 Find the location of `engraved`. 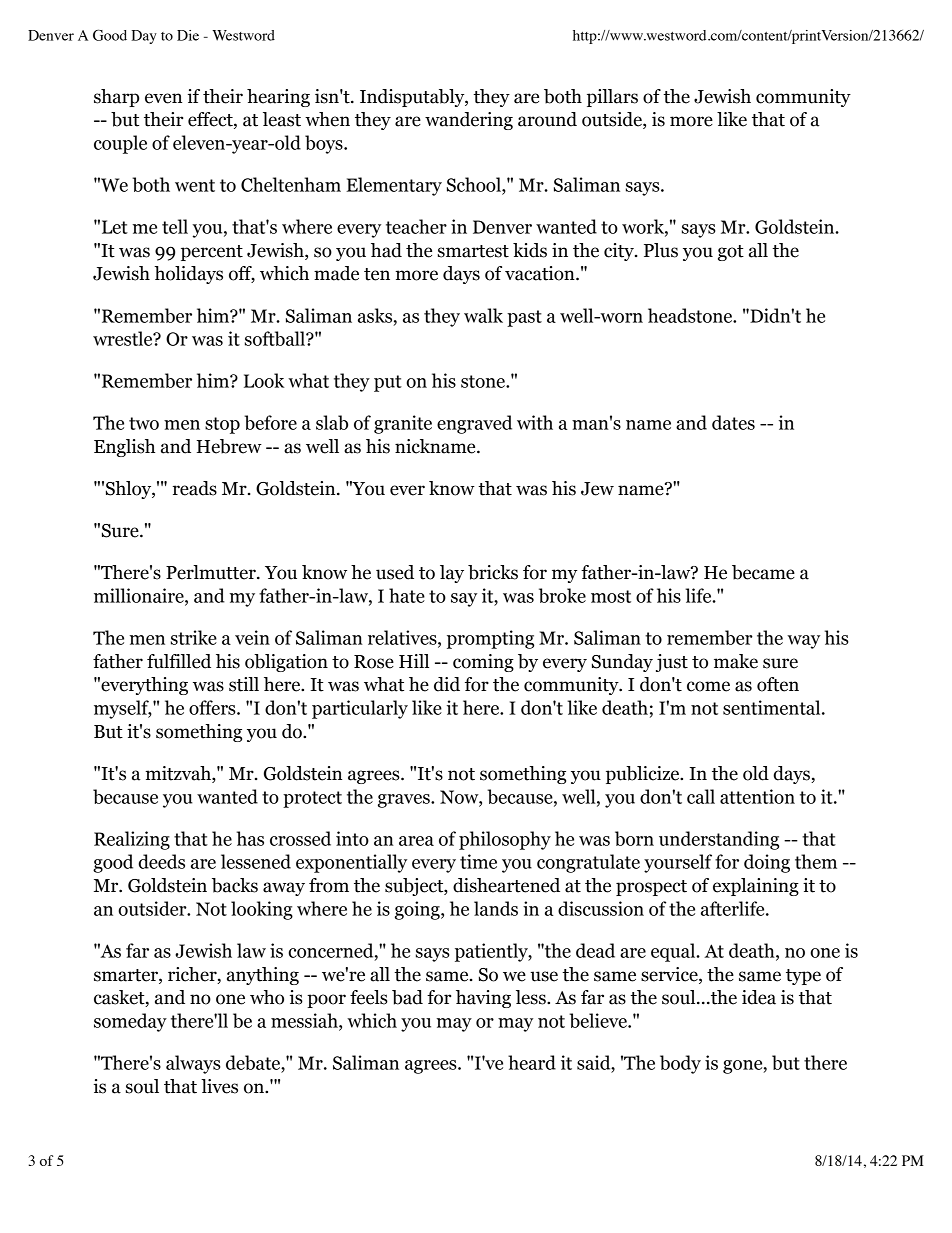

engraved is located at coordinates (474, 424).
